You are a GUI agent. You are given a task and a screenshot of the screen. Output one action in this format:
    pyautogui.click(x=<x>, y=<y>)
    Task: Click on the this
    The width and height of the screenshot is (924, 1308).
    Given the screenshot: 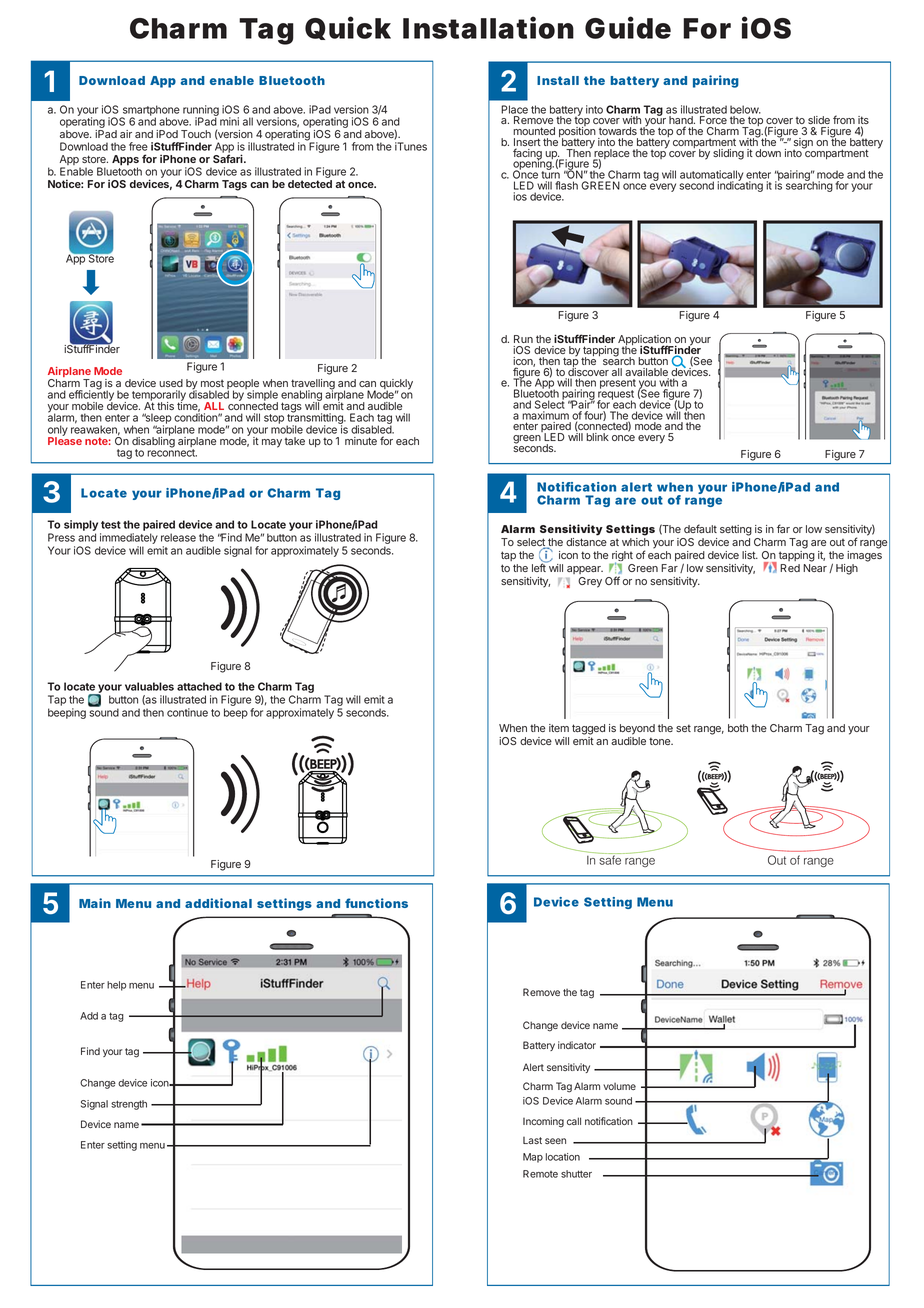 What is the action you would take?
    pyautogui.click(x=165, y=406)
